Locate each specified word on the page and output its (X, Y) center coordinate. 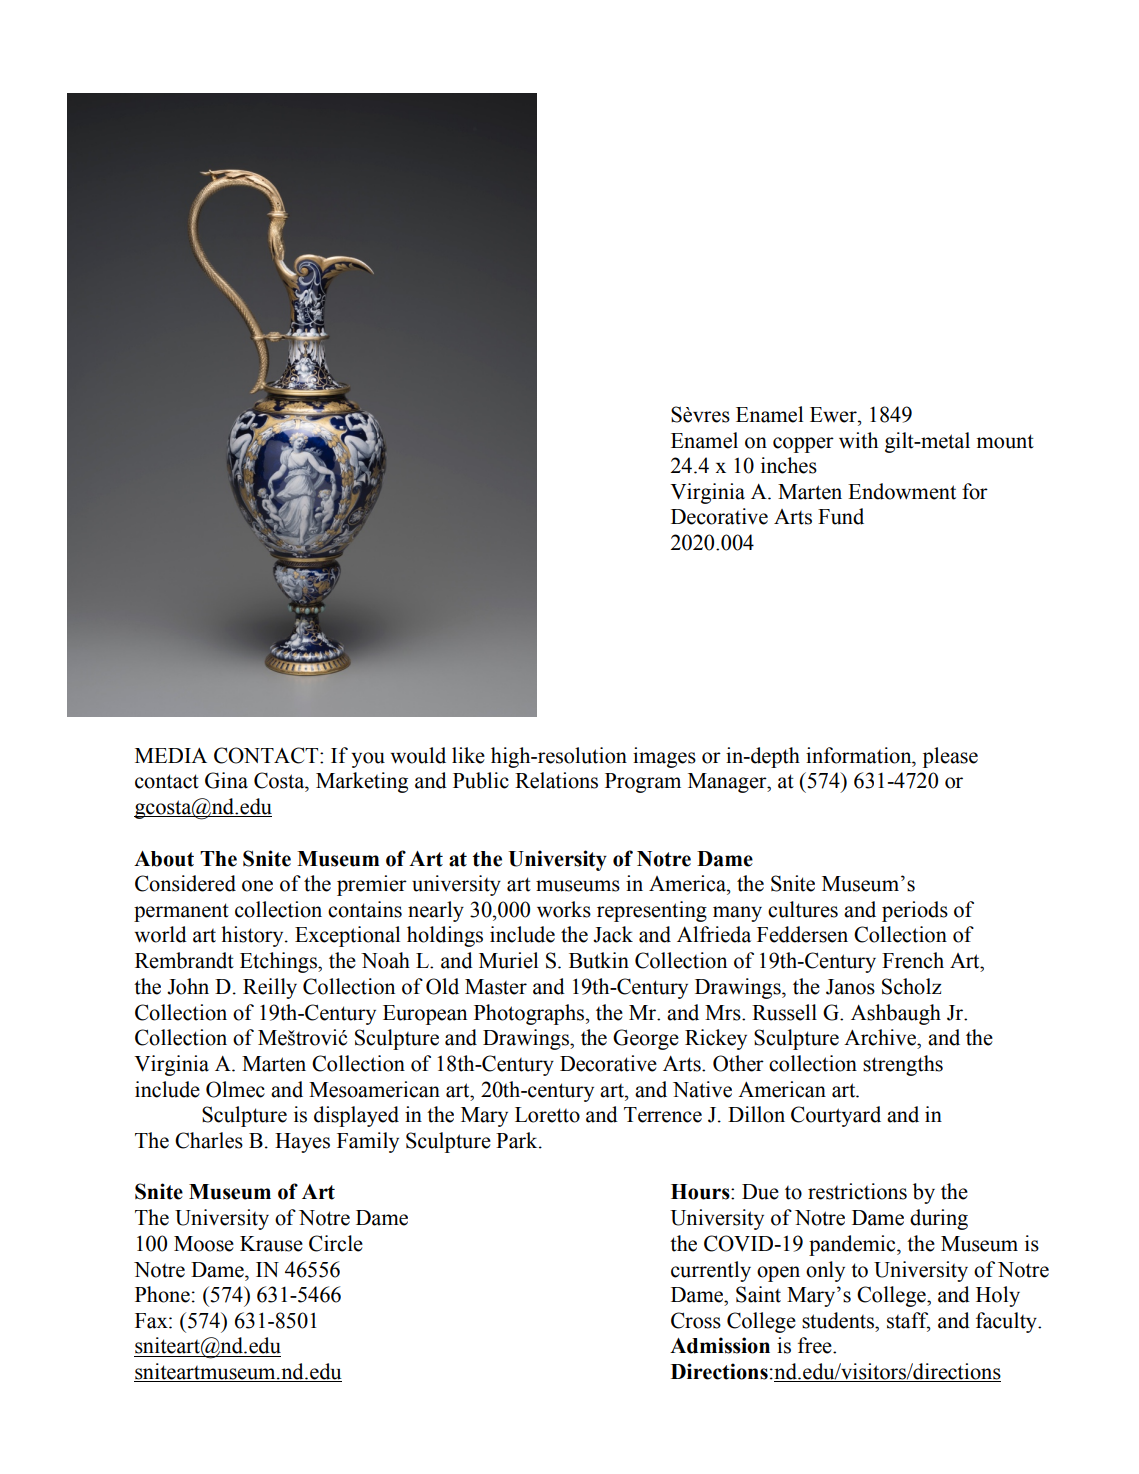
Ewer (834, 415)
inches (789, 465)
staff (909, 1321)
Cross (696, 1320)
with (858, 440)
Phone (162, 1294)
